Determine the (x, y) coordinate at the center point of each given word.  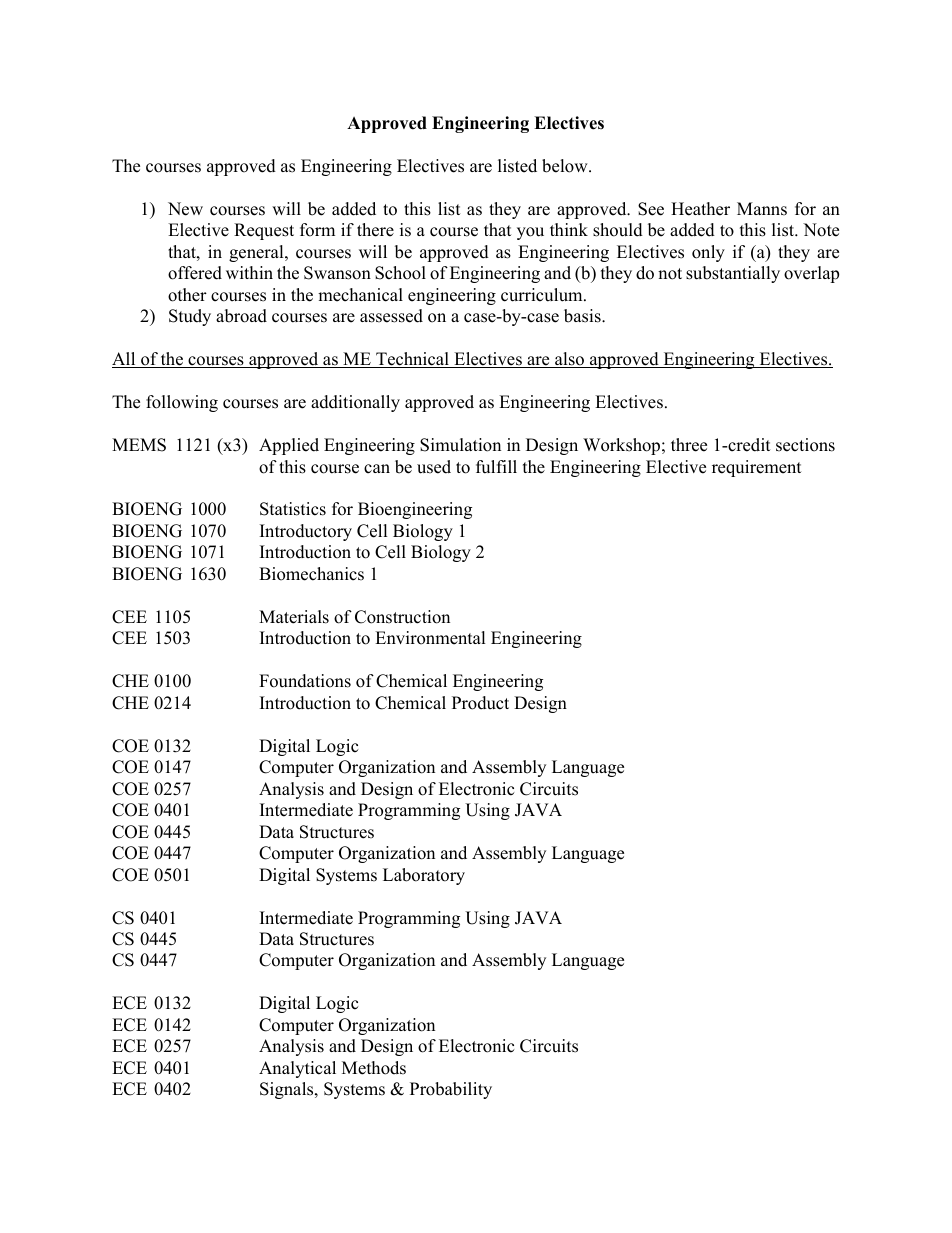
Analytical (297, 1069)
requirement (757, 468)
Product (480, 703)
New (185, 209)
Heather (700, 209)
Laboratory (424, 876)
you (530, 233)
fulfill (496, 467)
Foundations (305, 681)
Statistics (293, 509)
